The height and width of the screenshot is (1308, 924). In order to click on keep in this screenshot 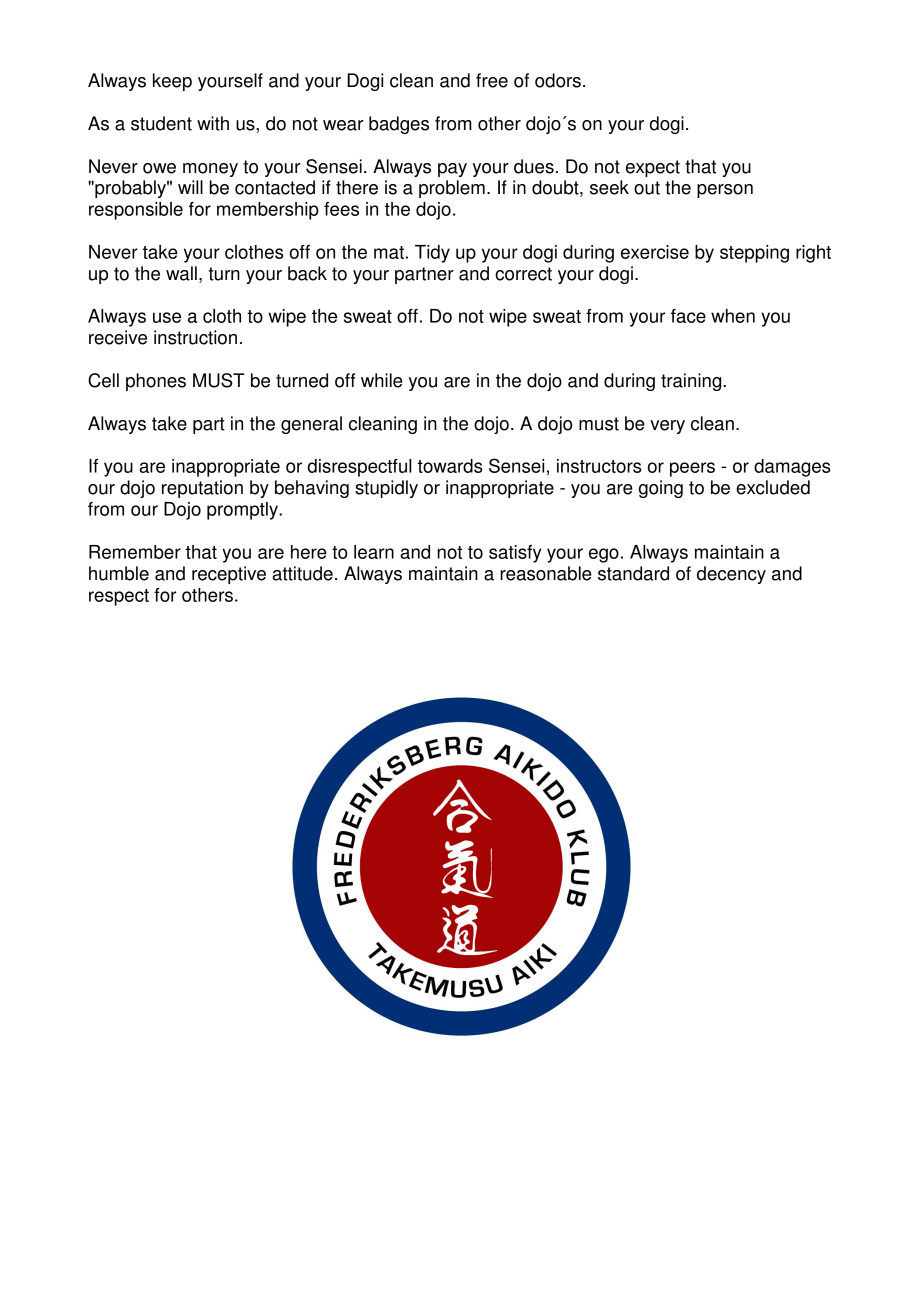, I will do `click(172, 82)`.
